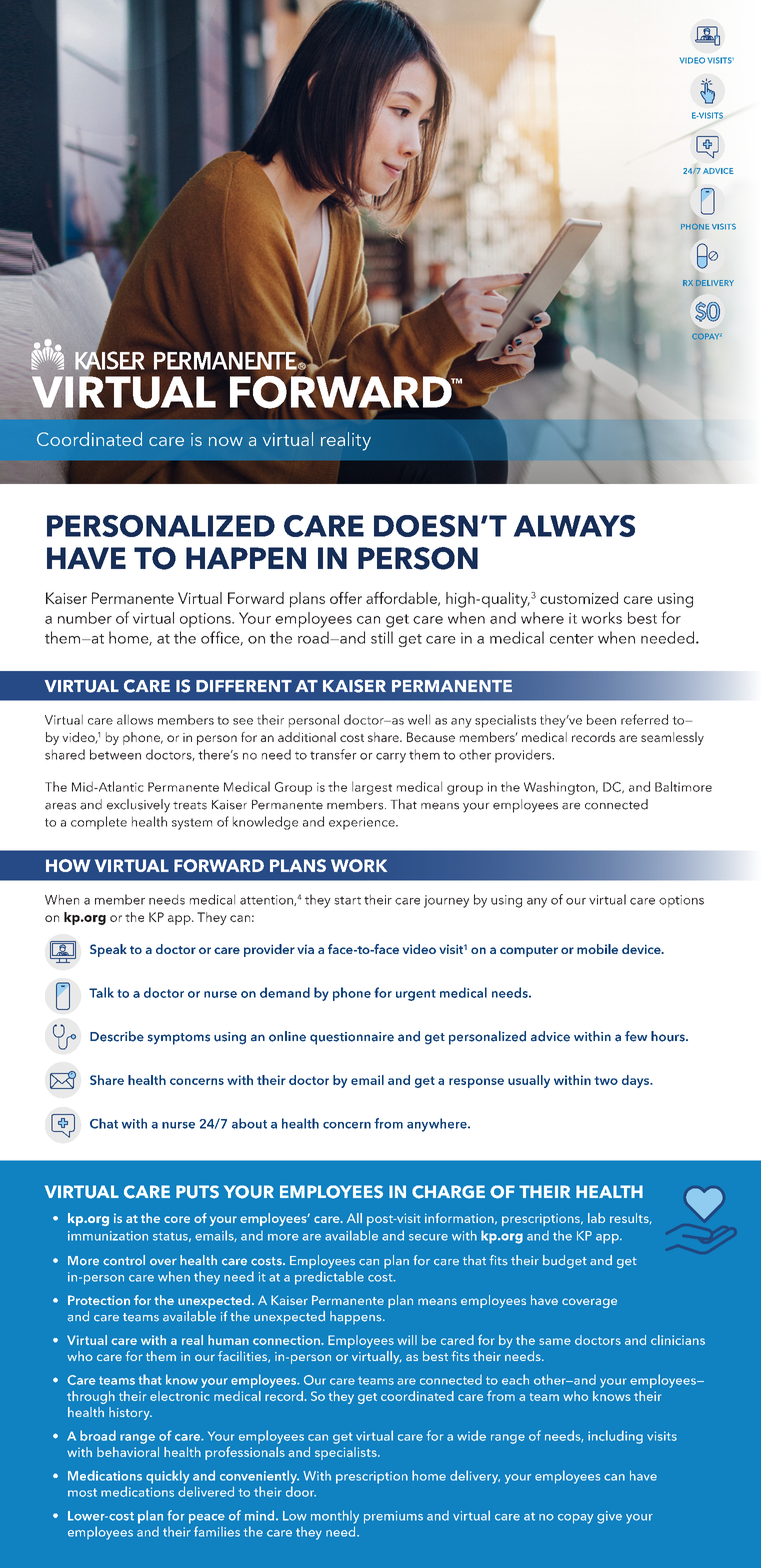 The width and height of the screenshot is (761, 1568). Describe the element at coordinates (138, 806) in the screenshot. I see `exclusively` at that location.
